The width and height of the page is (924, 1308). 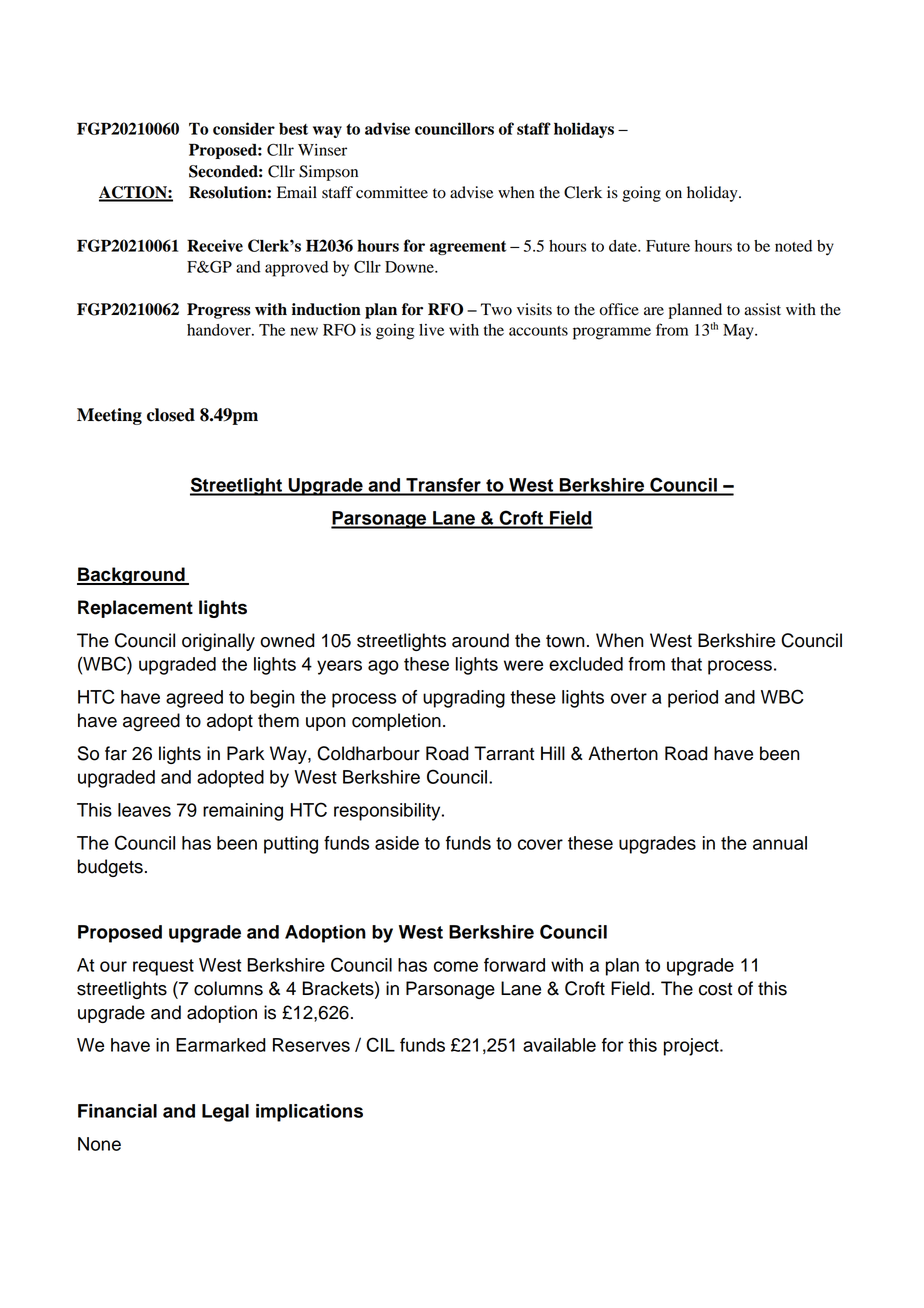 I want to click on originally, so click(x=218, y=642).
